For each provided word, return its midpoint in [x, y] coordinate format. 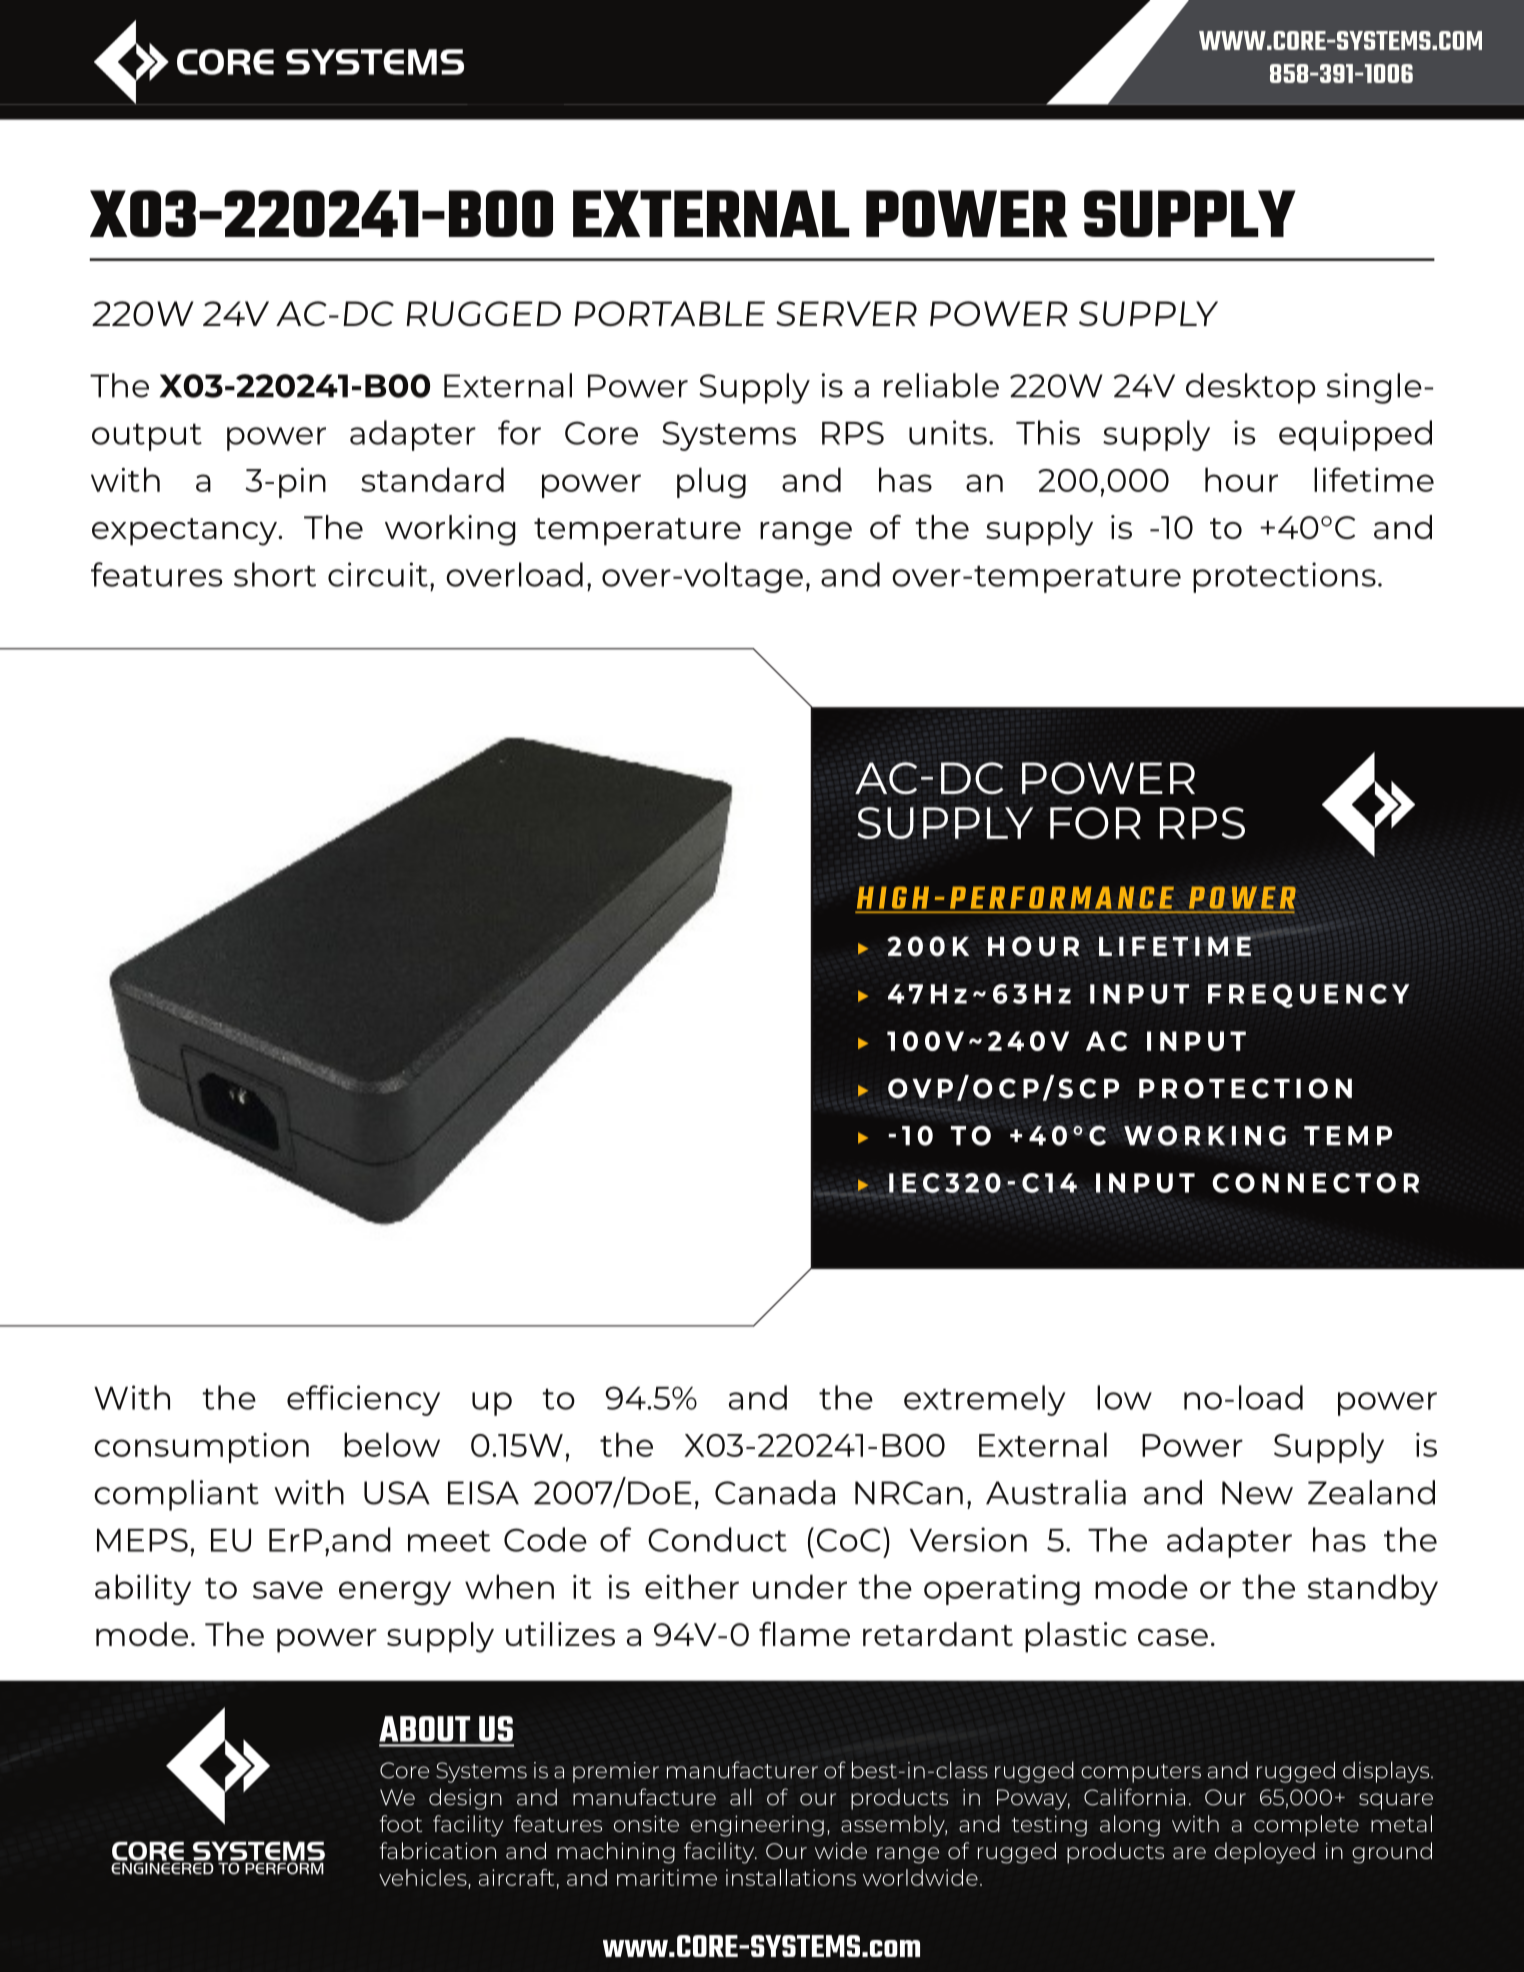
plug [711, 482]
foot [400, 1823]
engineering [757, 1826]
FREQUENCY [1308, 996]
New [1257, 1493]
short [275, 574]
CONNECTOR [1315, 1183]
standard [432, 479]
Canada [775, 1492]
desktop [1250, 388]
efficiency [363, 1400]
